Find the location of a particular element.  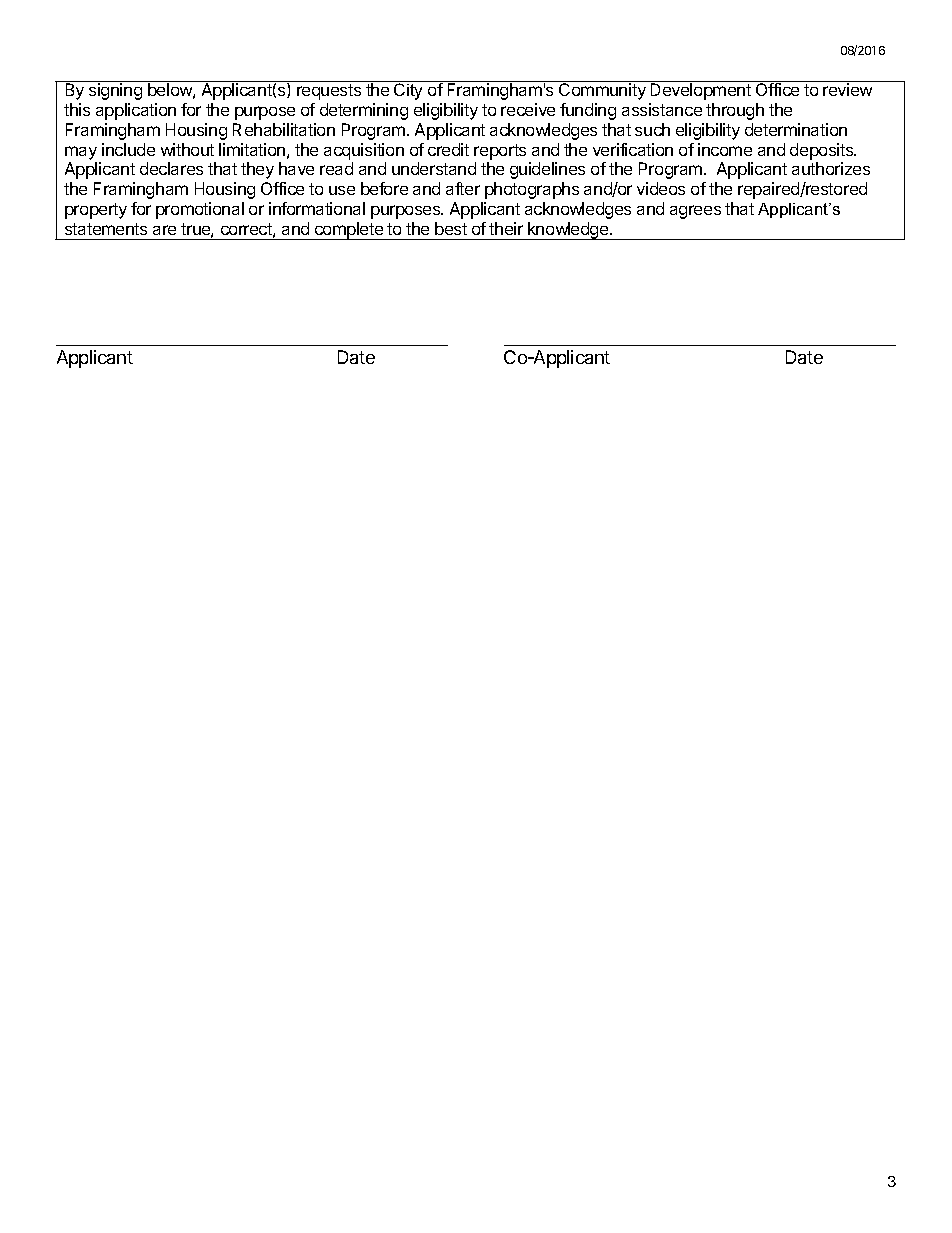

declares is located at coordinates (171, 168).
